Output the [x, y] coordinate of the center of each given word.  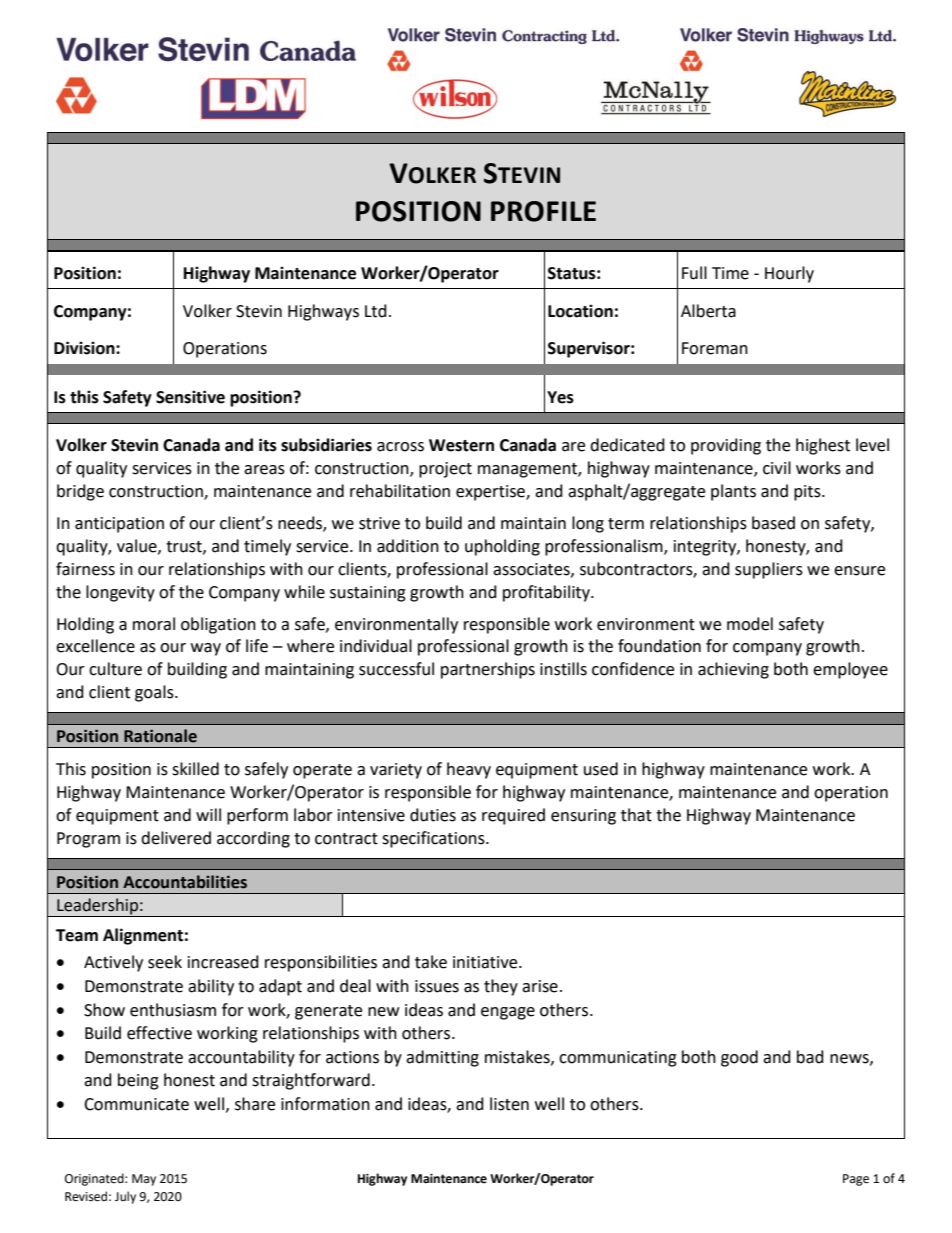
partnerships [488, 670]
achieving [733, 670]
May [144, 1180]
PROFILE [543, 211]
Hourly [789, 274]
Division [85, 348]
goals [155, 693]
